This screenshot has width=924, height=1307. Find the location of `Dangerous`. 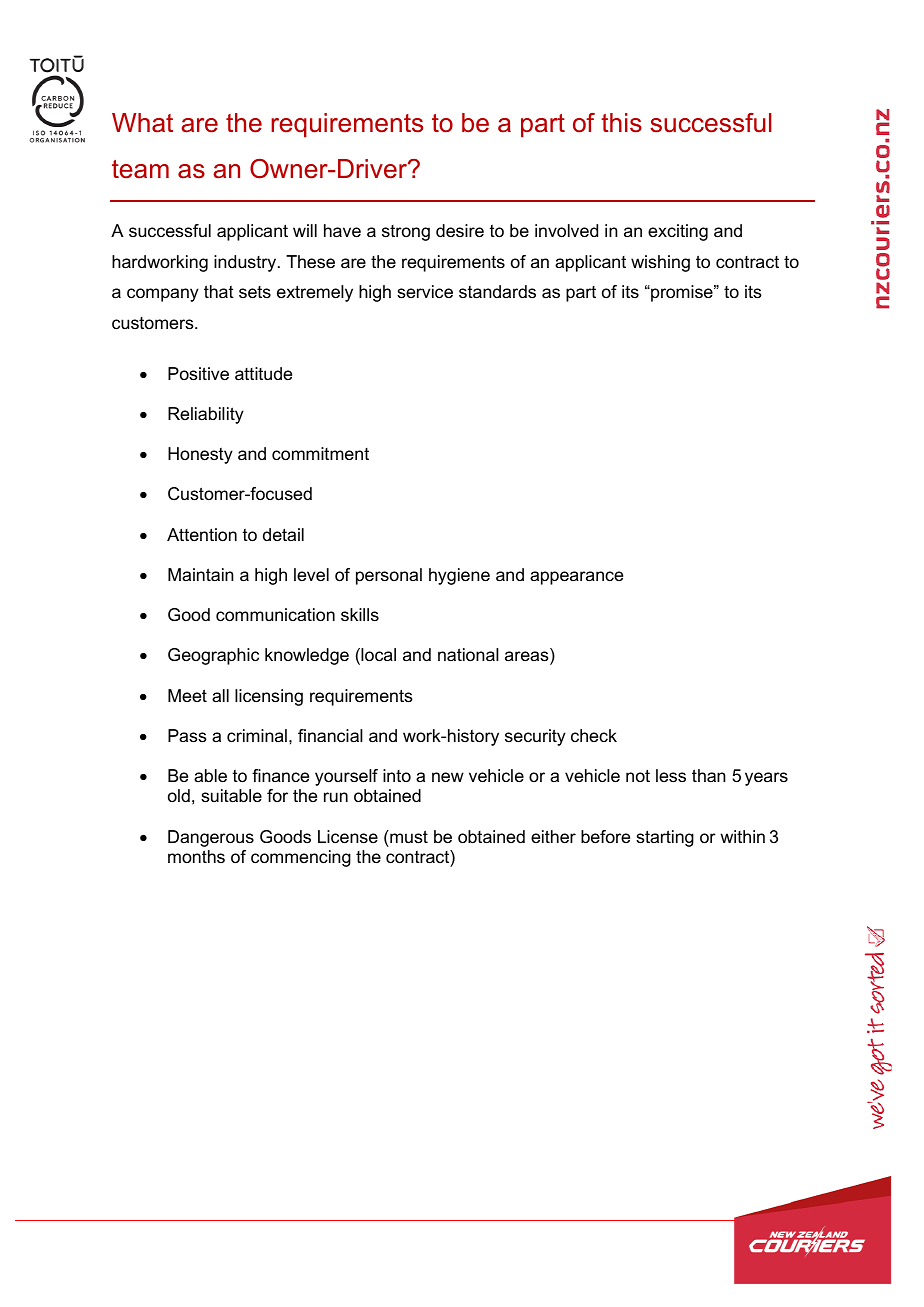

Dangerous is located at coordinates (211, 838).
